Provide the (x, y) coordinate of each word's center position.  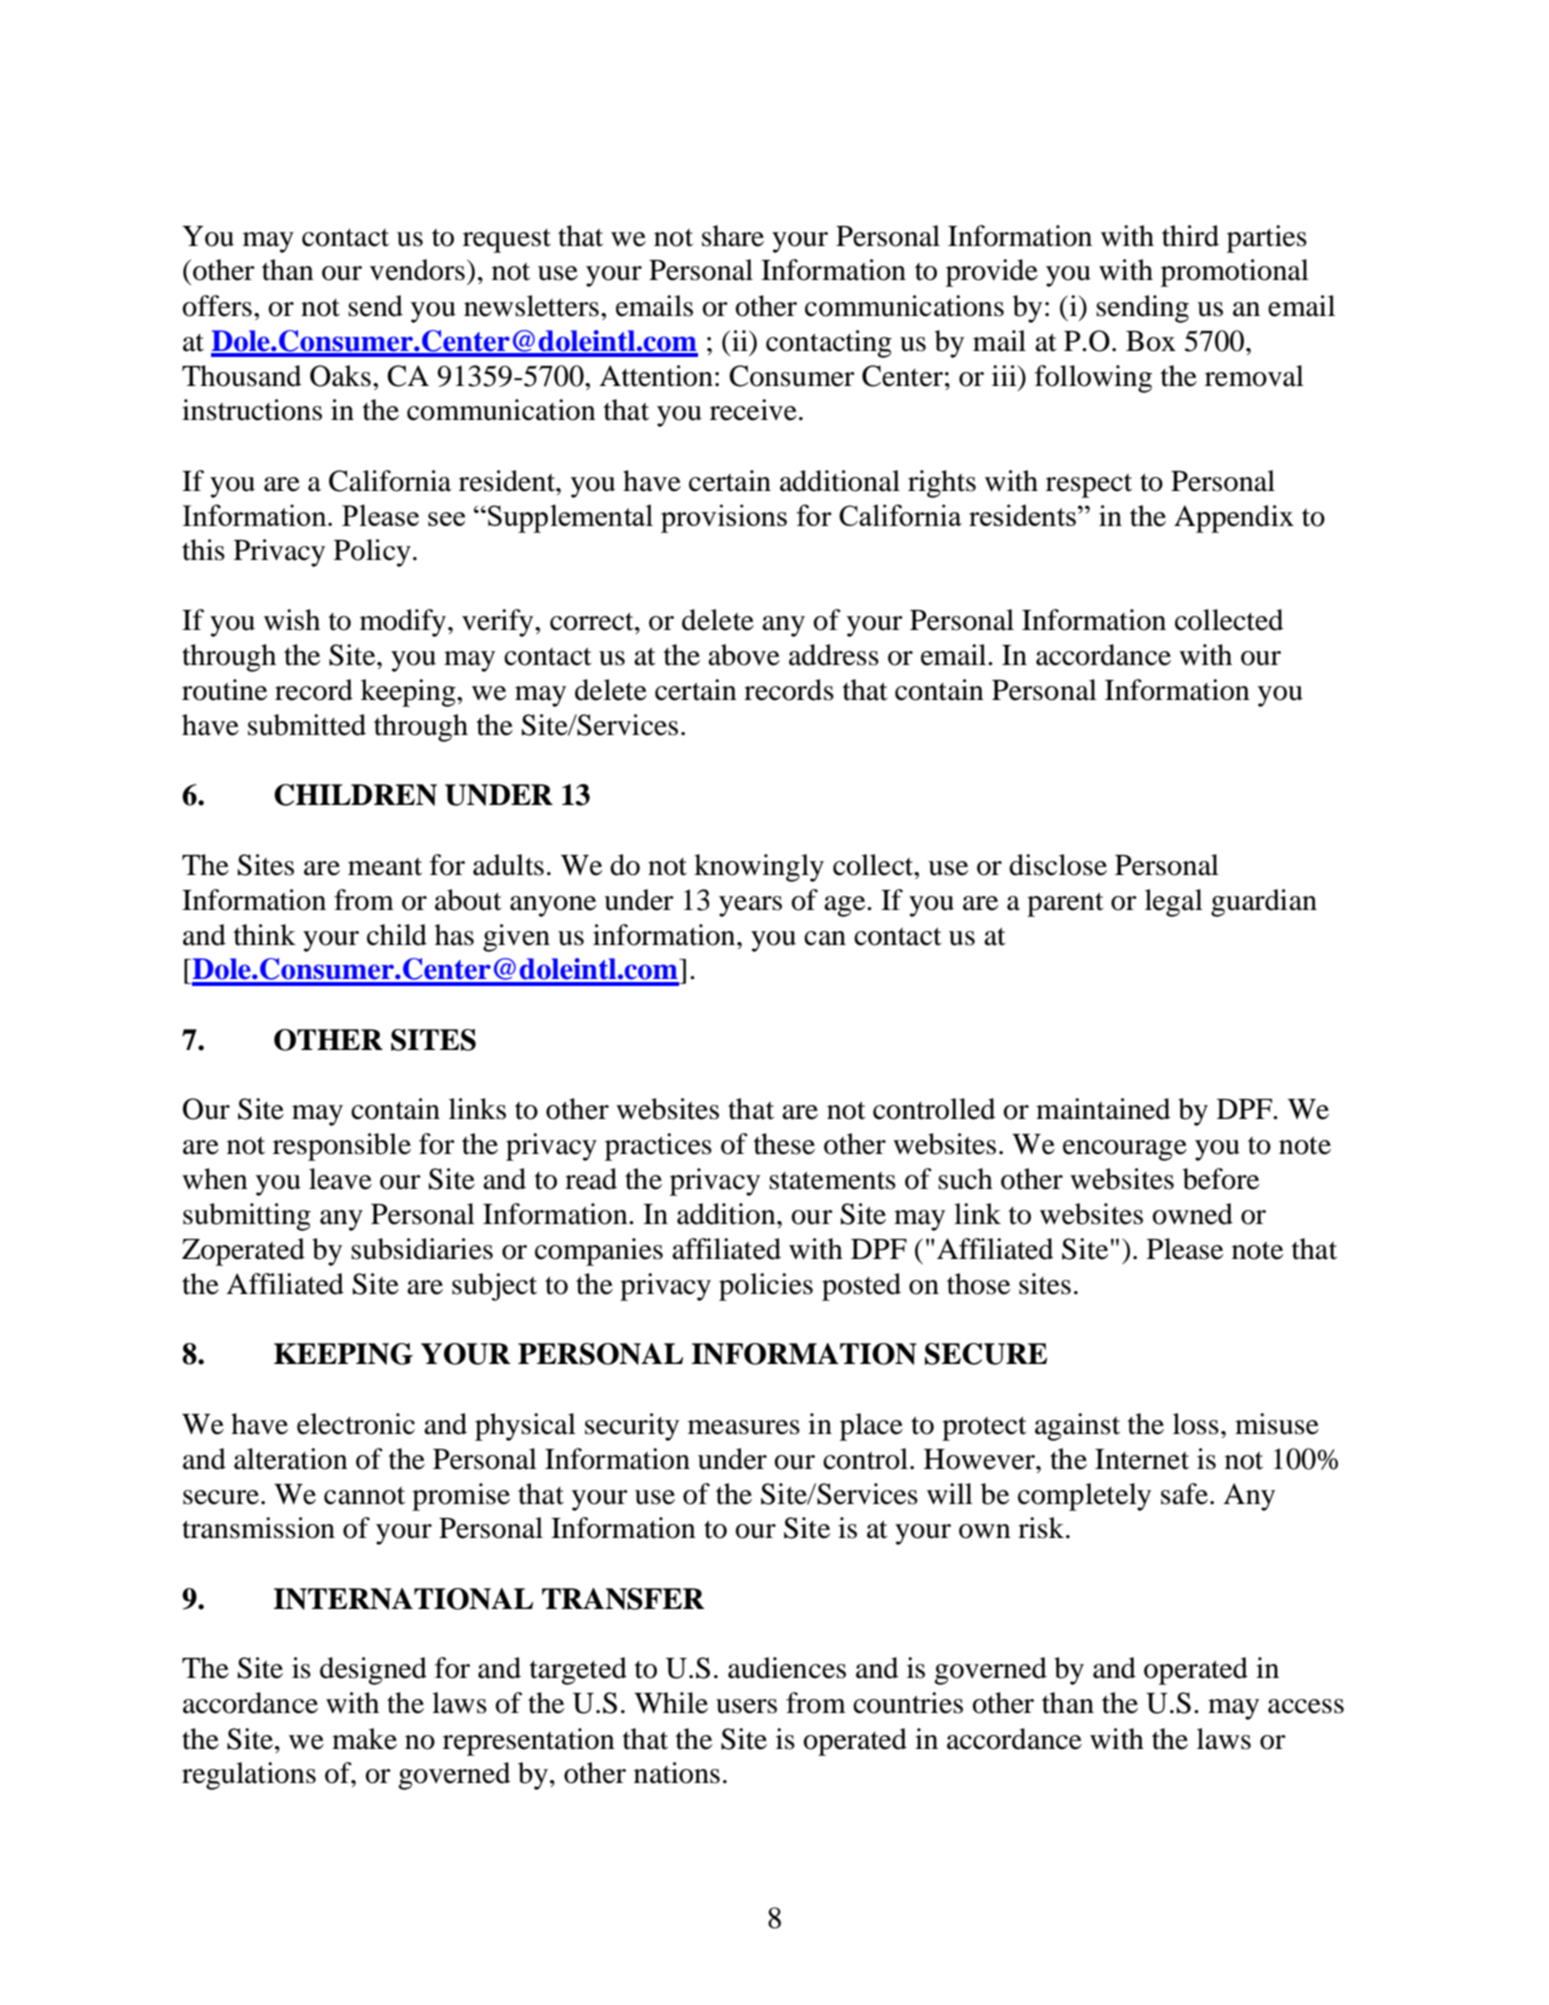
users (746, 1706)
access (1306, 1706)
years (750, 906)
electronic (356, 1424)
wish (292, 620)
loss (1196, 1424)
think (265, 935)
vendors (417, 270)
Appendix (1234, 519)
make (364, 1739)
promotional (1235, 273)
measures (744, 1427)
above (744, 655)
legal (1174, 903)
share (733, 236)
